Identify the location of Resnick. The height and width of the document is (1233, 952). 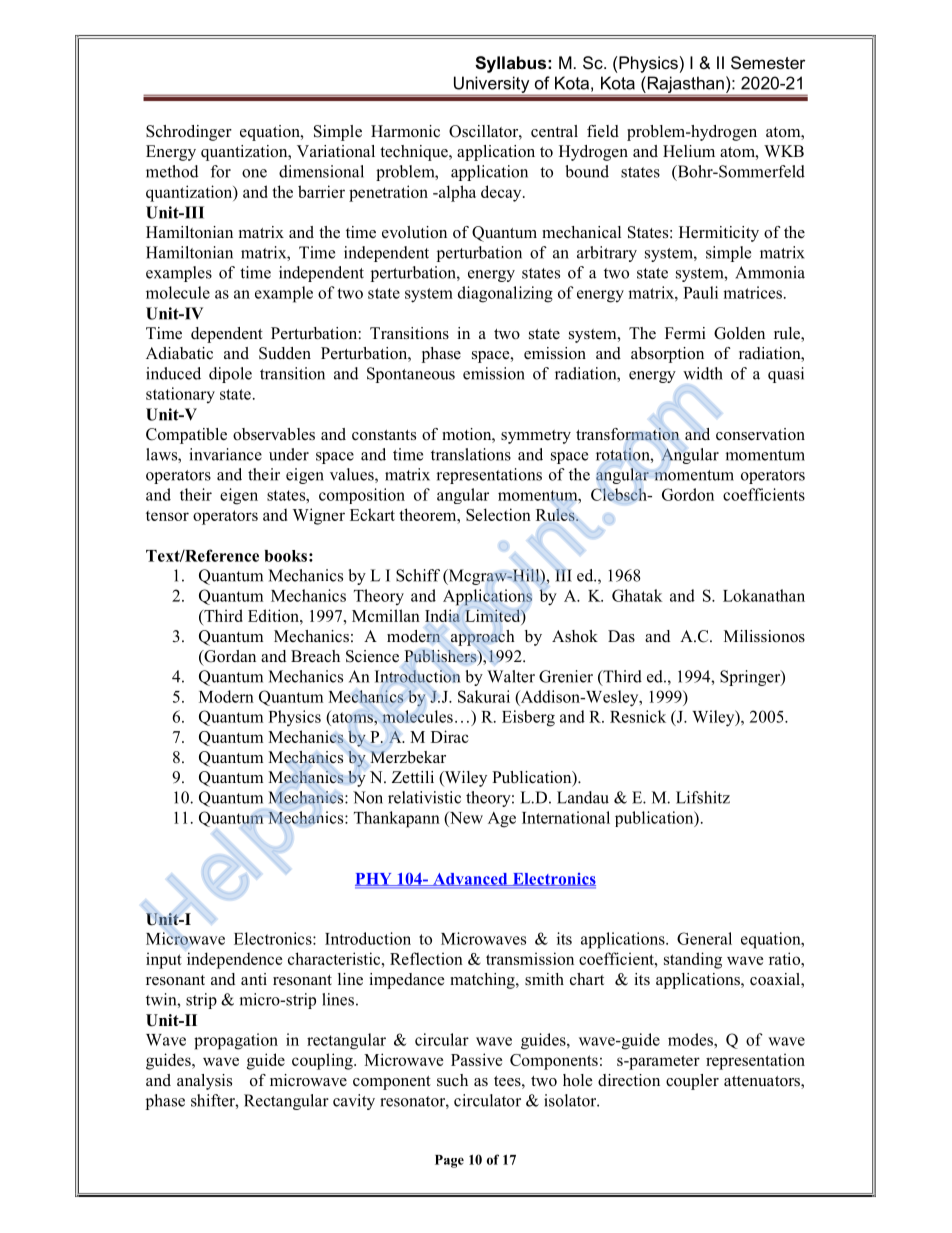
(638, 716).
